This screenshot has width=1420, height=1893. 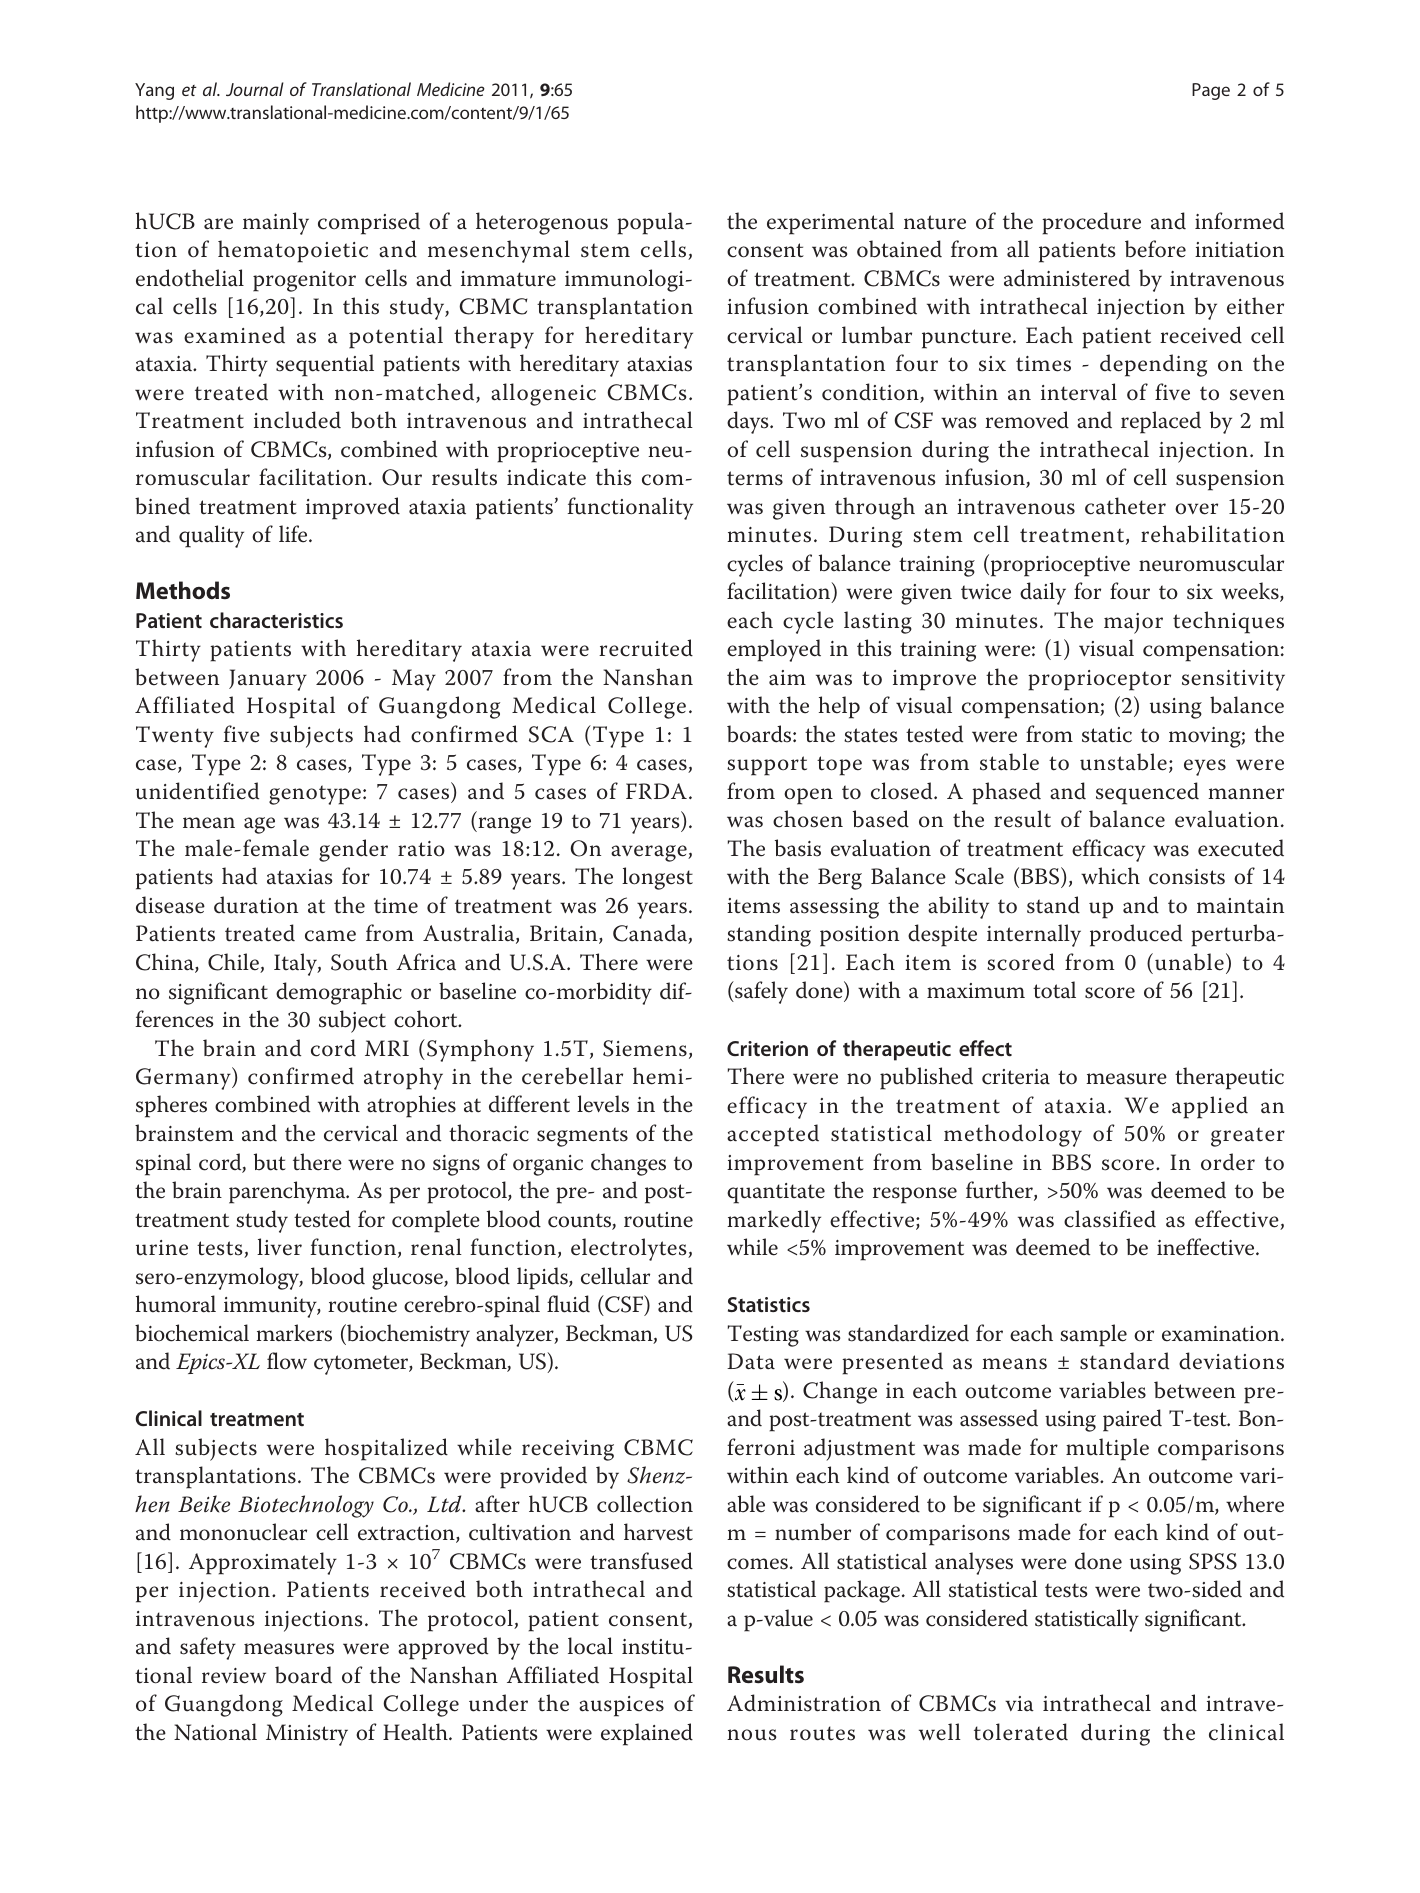 What do you see at coordinates (1211, 91) in the screenshot?
I see `Page` at bounding box center [1211, 91].
